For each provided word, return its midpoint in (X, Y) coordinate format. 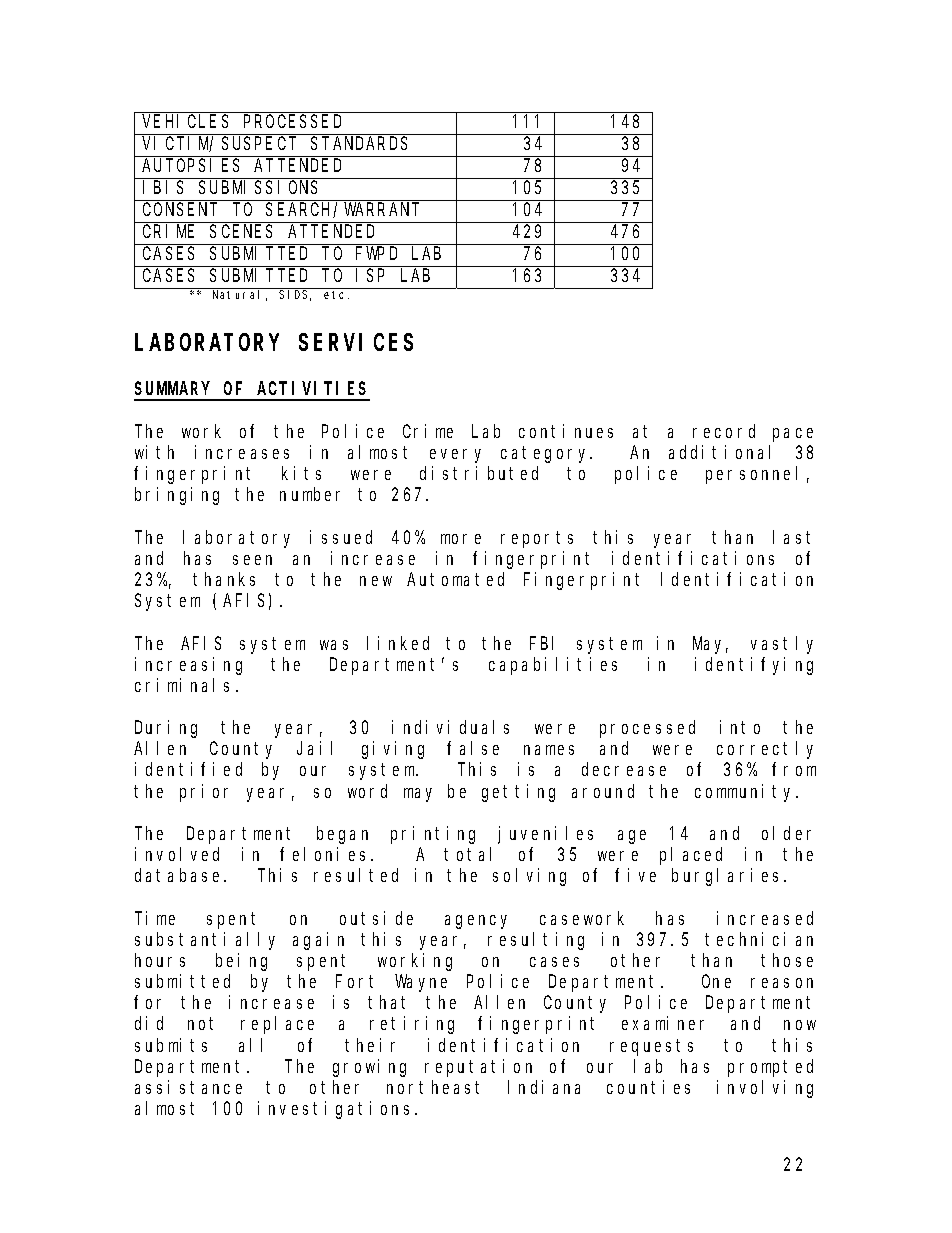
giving (393, 750)
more (461, 539)
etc (336, 295)
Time (155, 918)
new (376, 581)
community (746, 793)
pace (793, 435)
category (546, 455)
